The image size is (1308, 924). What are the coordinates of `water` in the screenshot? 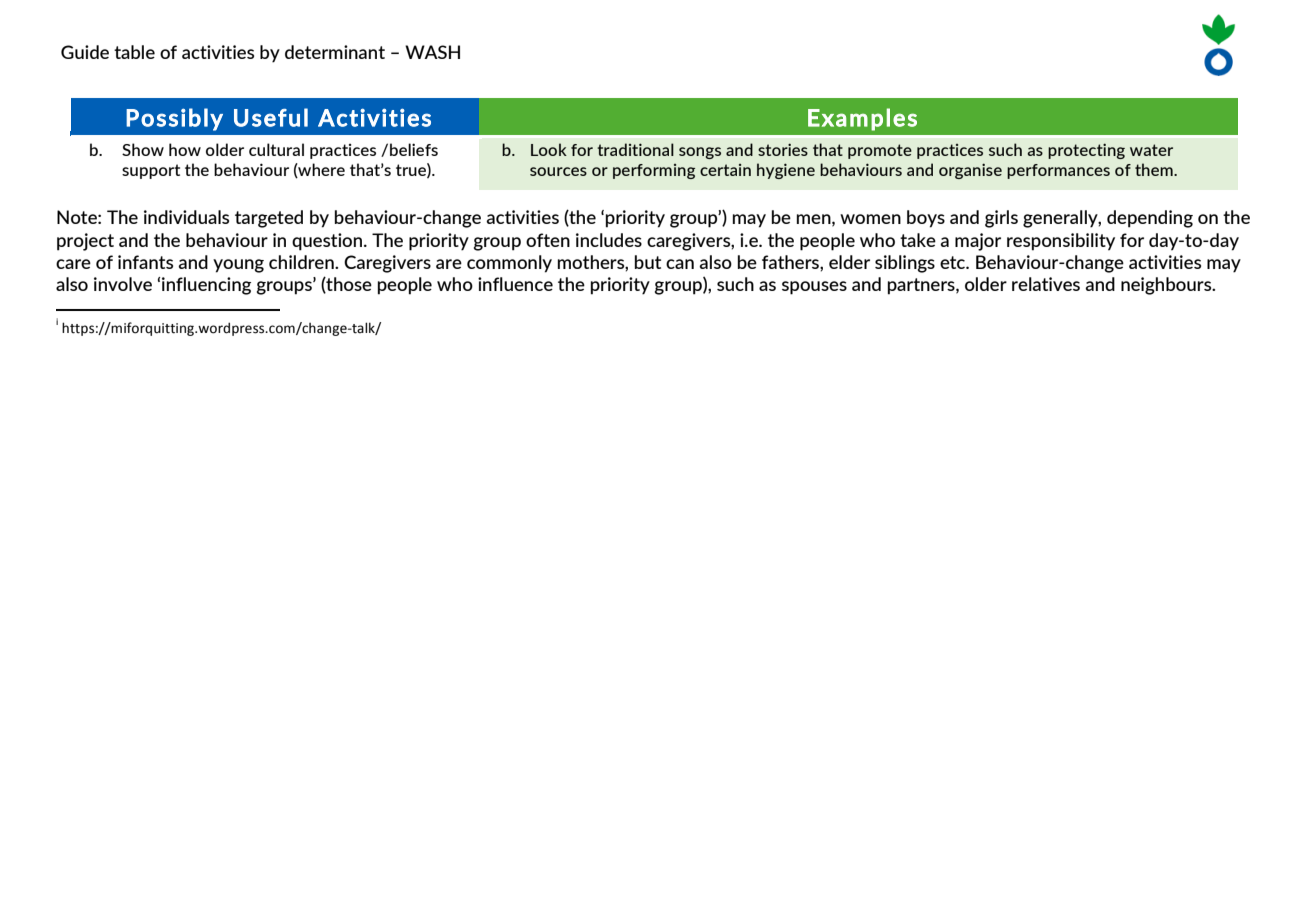 It's located at (1151, 150).
